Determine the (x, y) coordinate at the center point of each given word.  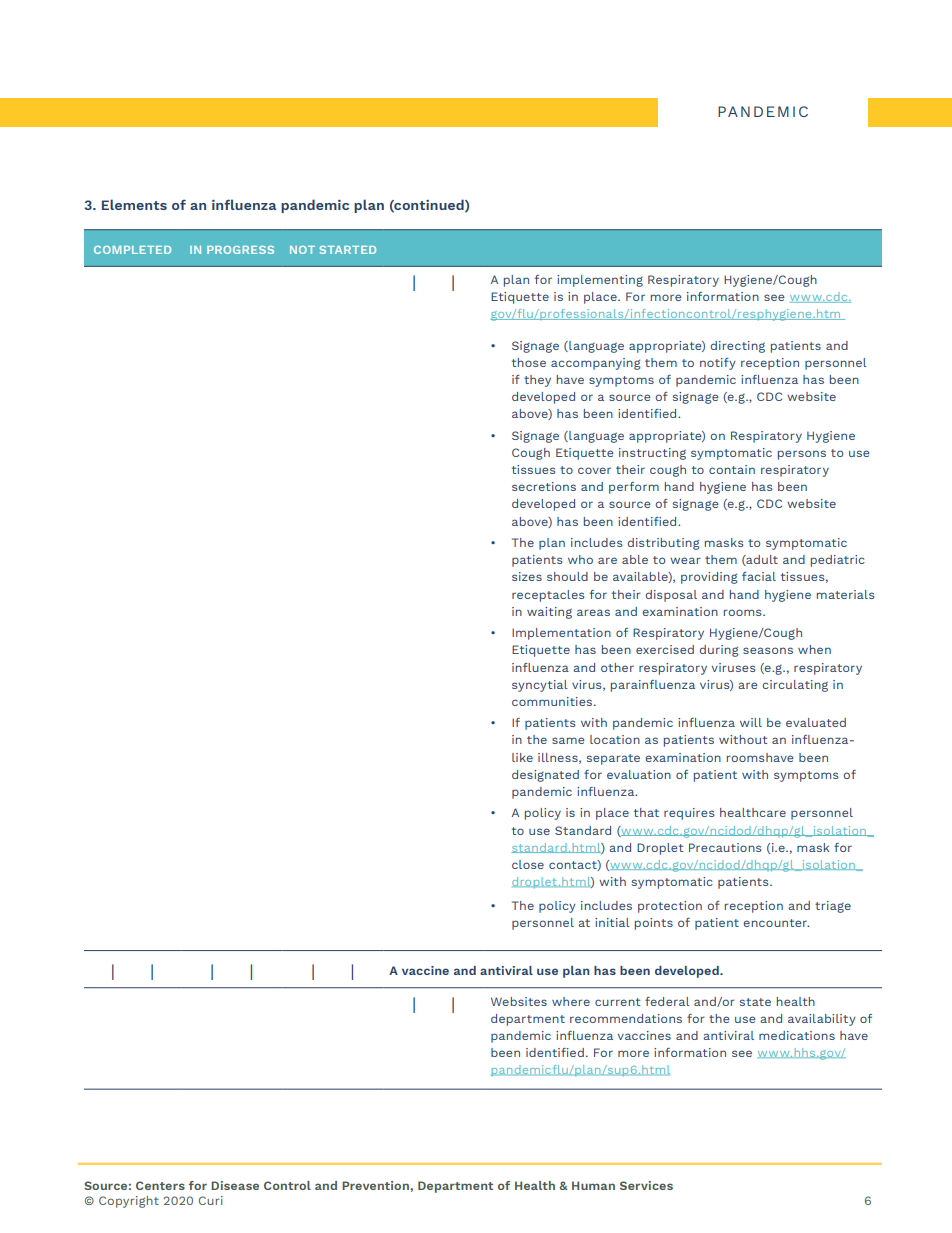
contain (732, 469)
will (751, 722)
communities (553, 701)
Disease (235, 1185)
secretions (544, 486)
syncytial (540, 686)
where (571, 1001)
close (528, 864)
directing (738, 347)
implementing (600, 281)
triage (833, 907)
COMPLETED (132, 250)
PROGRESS (240, 250)
